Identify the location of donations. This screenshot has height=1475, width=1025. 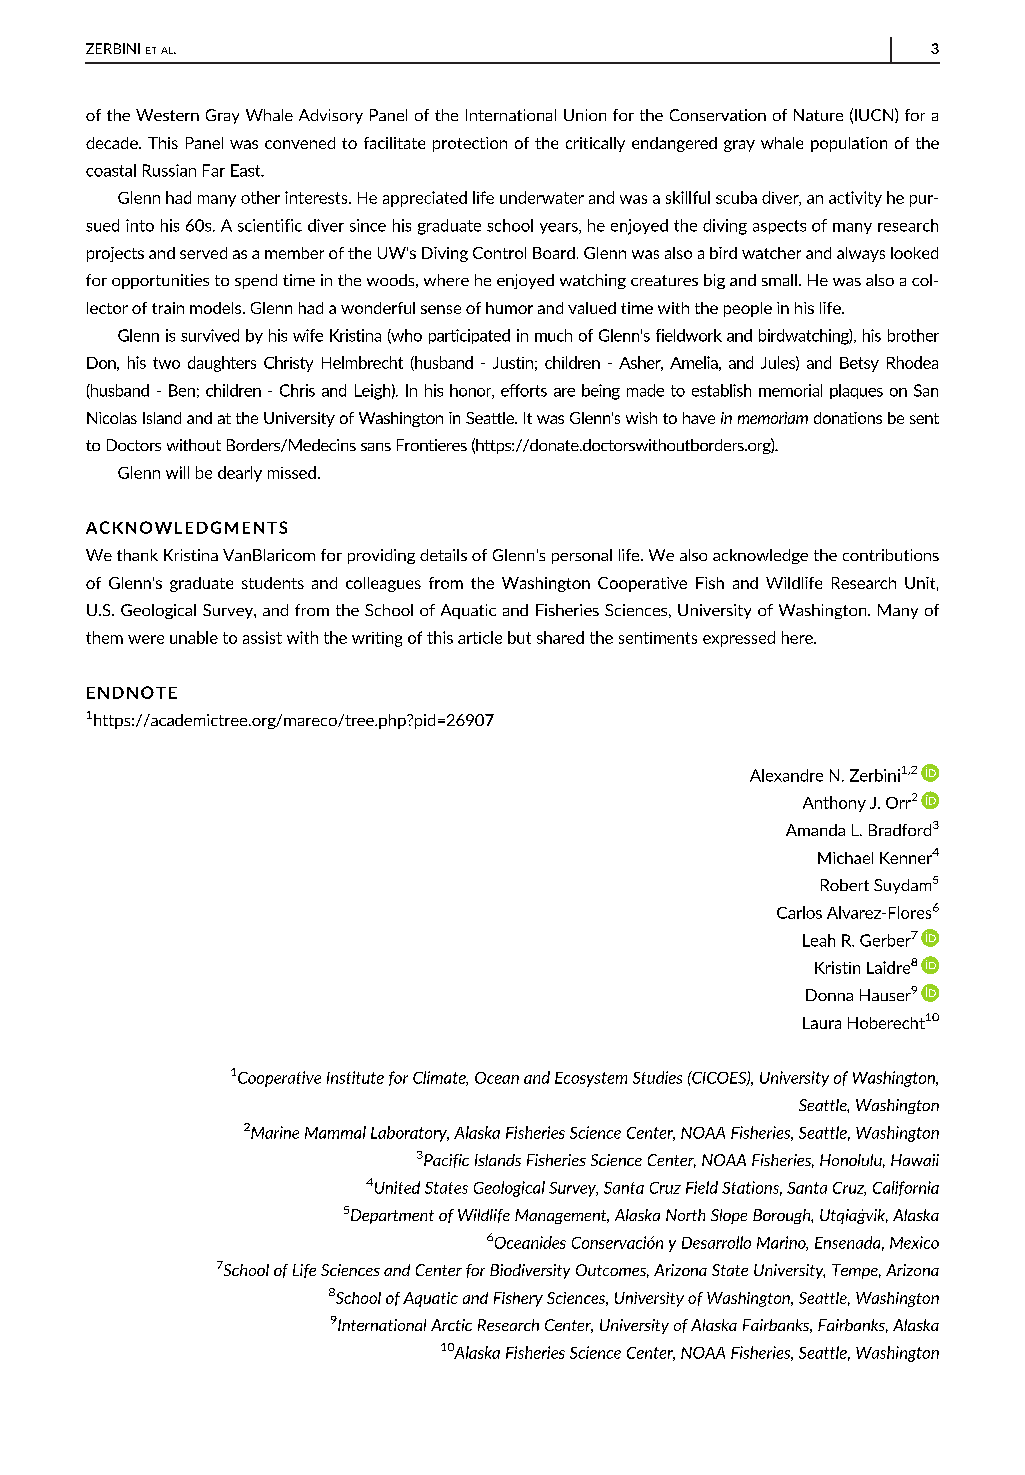
(848, 418).
